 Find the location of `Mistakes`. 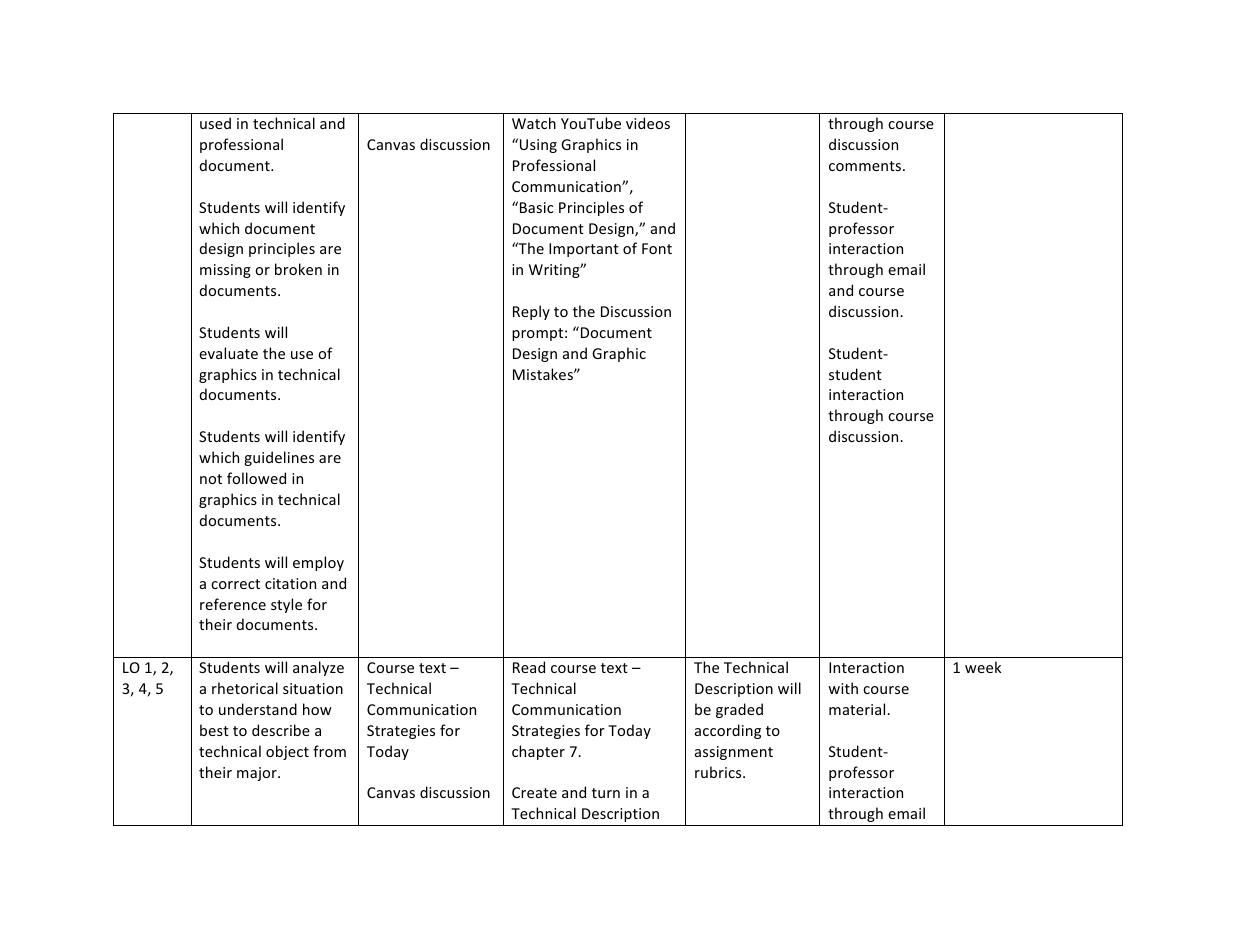

Mistakes is located at coordinates (544, 374).
